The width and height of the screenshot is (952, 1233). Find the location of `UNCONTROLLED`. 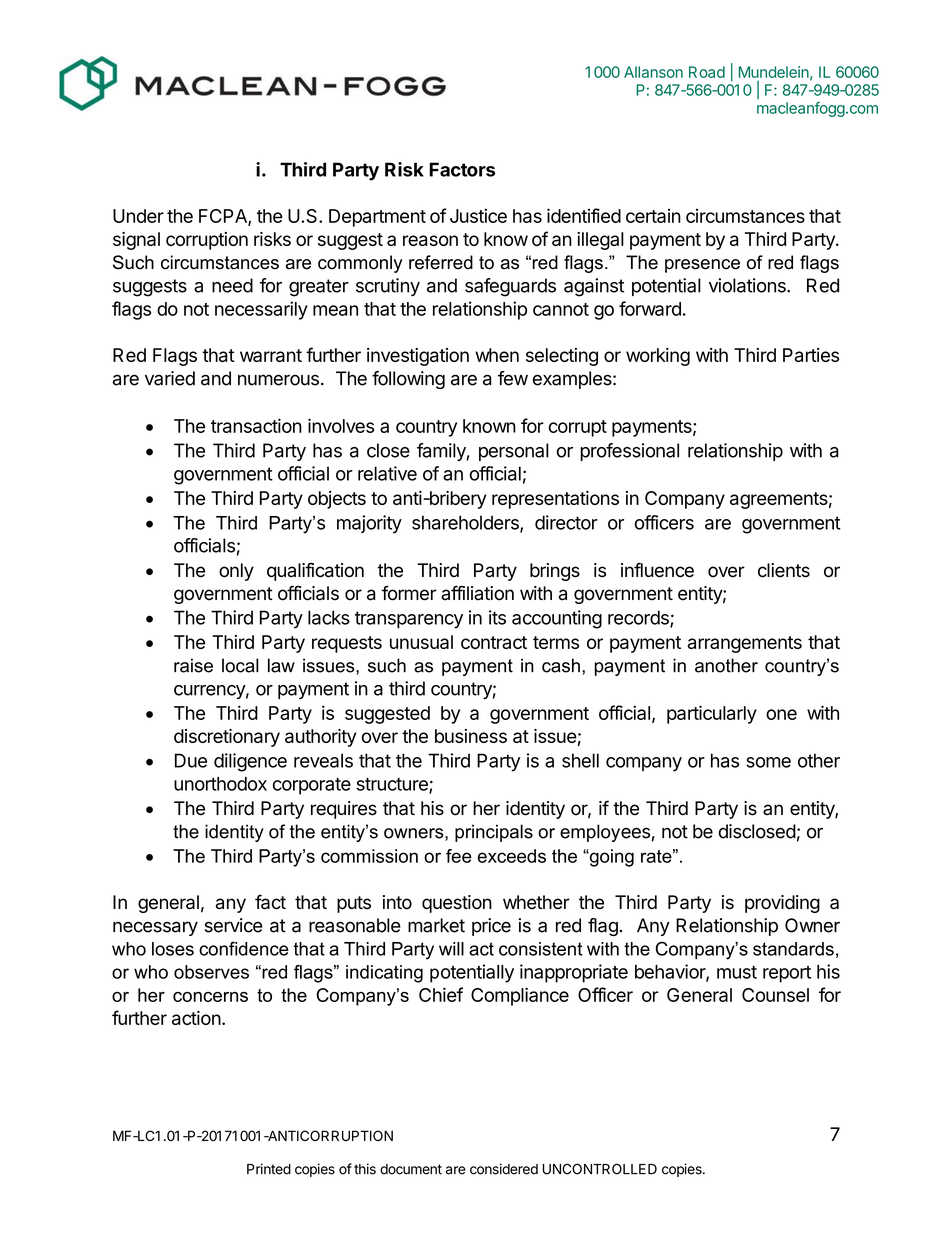

UNCONTROLLED is located at coordinates (600, 1169).
